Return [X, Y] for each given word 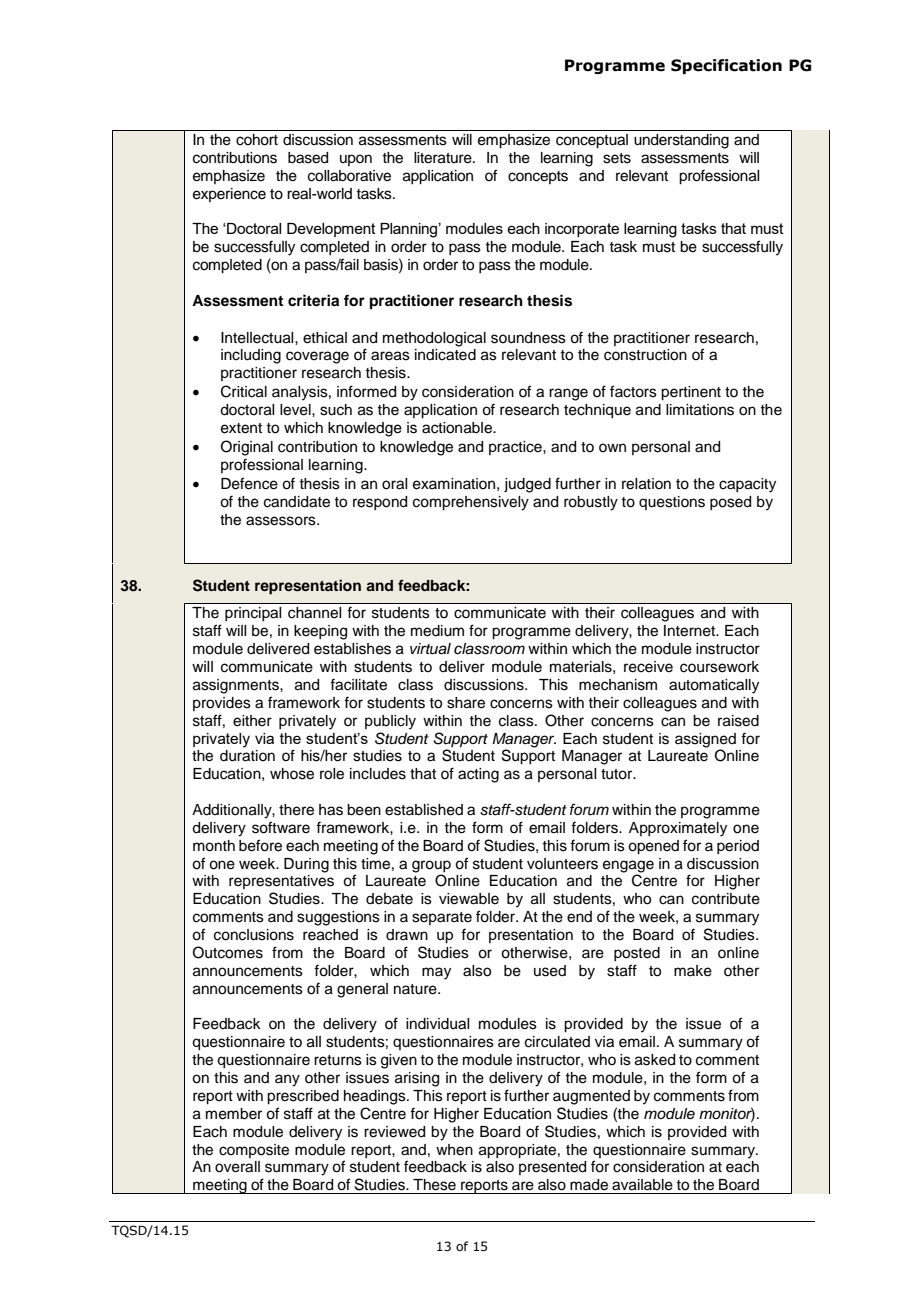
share [466, 703]
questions [672, 503]
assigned [705, 740]
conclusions [254, 935]
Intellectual [258, 338]
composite [254, 1151]
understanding [681, 141]
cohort [257, 140]
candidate [297, 502]
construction [645, 355]
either [252, 721]
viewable [469, 899]
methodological [434, 339]
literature [444, 158]
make [693, 971]
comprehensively [471, 503]
